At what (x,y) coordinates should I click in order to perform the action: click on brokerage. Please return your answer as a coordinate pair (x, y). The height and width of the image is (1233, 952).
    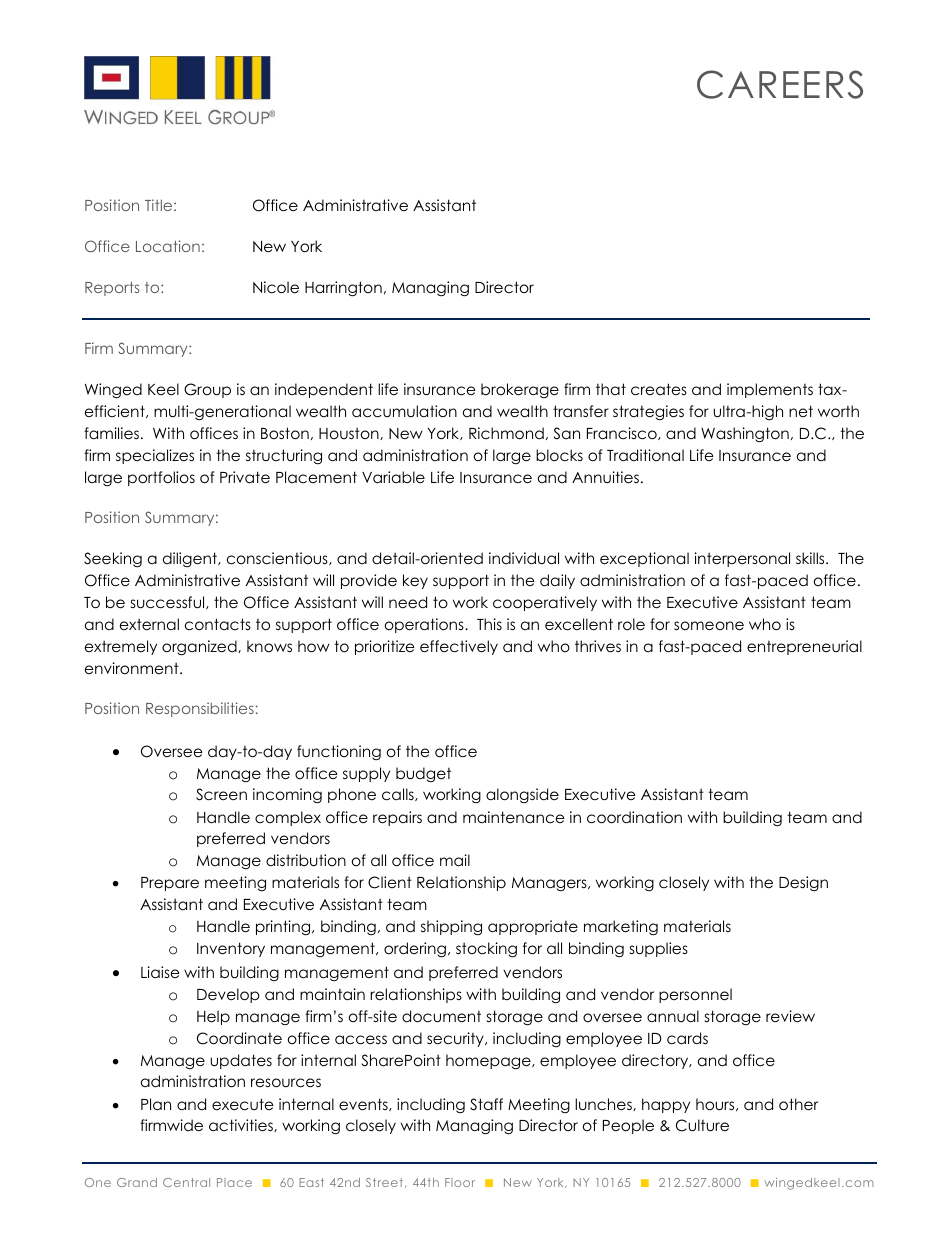
    Looking at the image, I should click on (520, 390).
